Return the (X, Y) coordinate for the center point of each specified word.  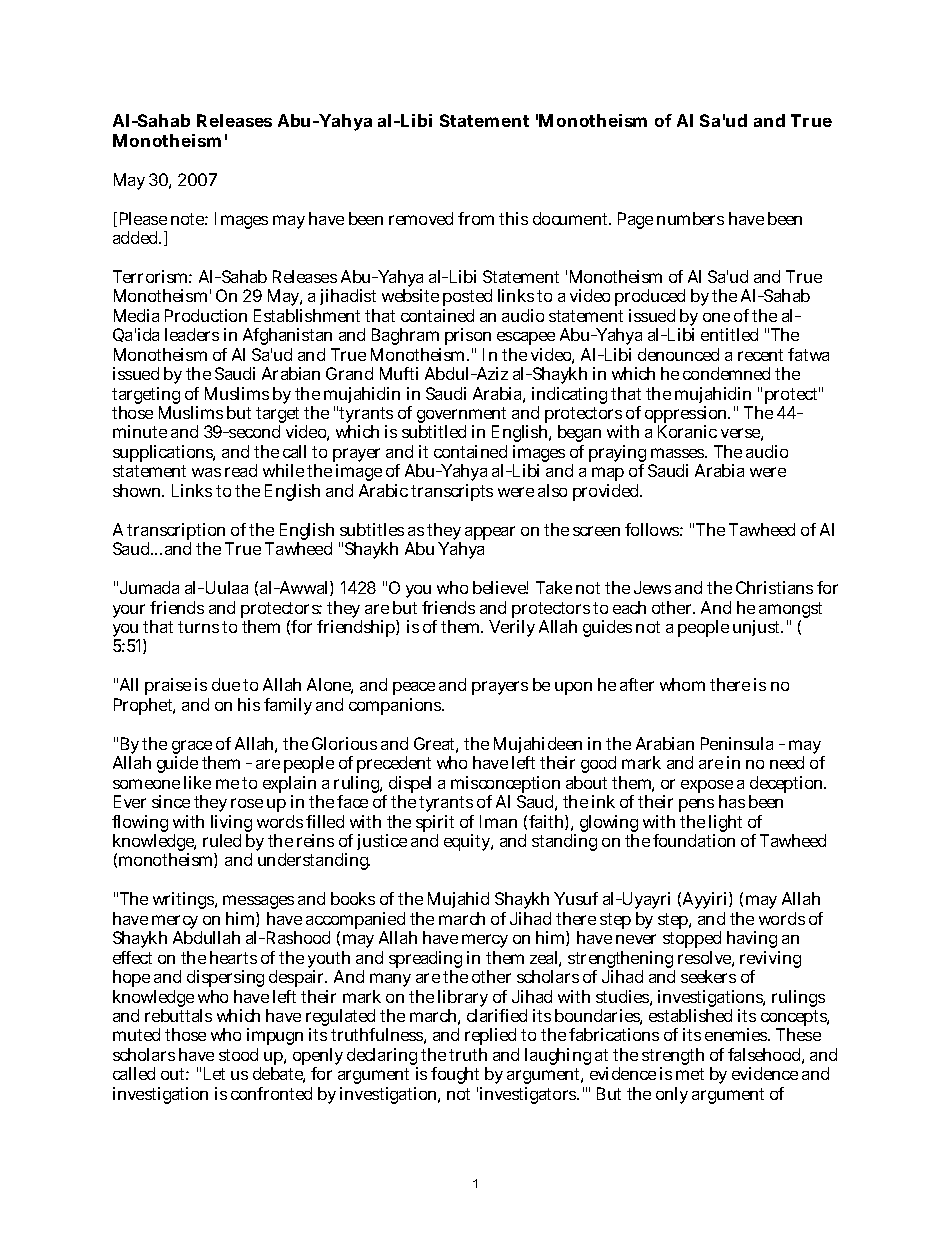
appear (490, 533)
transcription (178, 533)
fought (456, 1077)
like (197, 782)
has (732, 801)
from (476, 218)
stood (238, 1054)
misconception (505, 786)
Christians (774, 587)
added (137, 237)
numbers (690, 218)
